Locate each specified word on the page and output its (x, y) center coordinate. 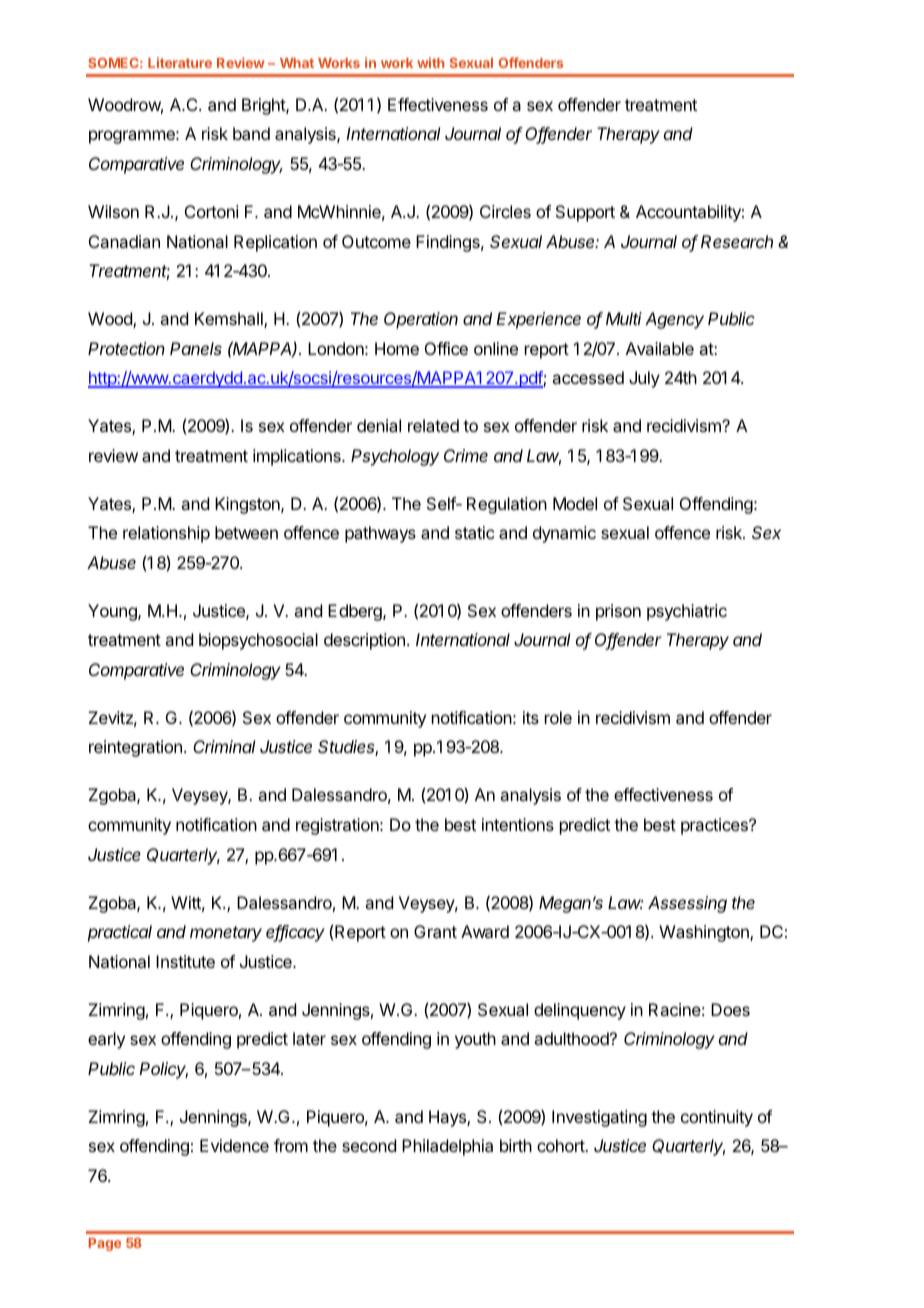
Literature (180, 62)
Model (575, 503)
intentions (518, 824)
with (430, 62)
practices (715, 826)
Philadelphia (447, 1147)
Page (105, 1244)
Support (585, 213)
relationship (166, 534)
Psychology (395, 457)
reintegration (135, 748)
